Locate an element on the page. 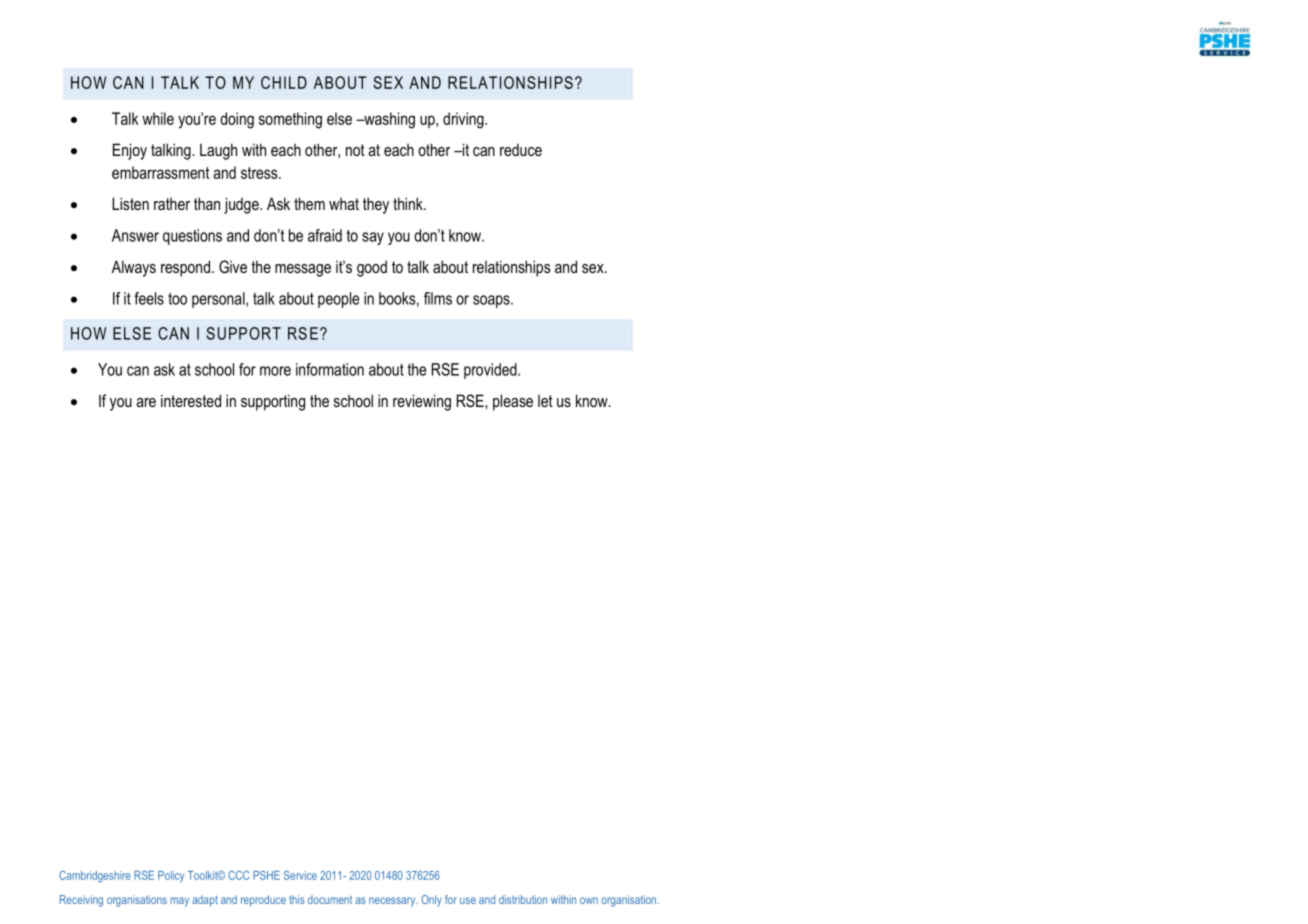 The width and height of the page is (1308, 924). something is located at coordinates (290, 120).
